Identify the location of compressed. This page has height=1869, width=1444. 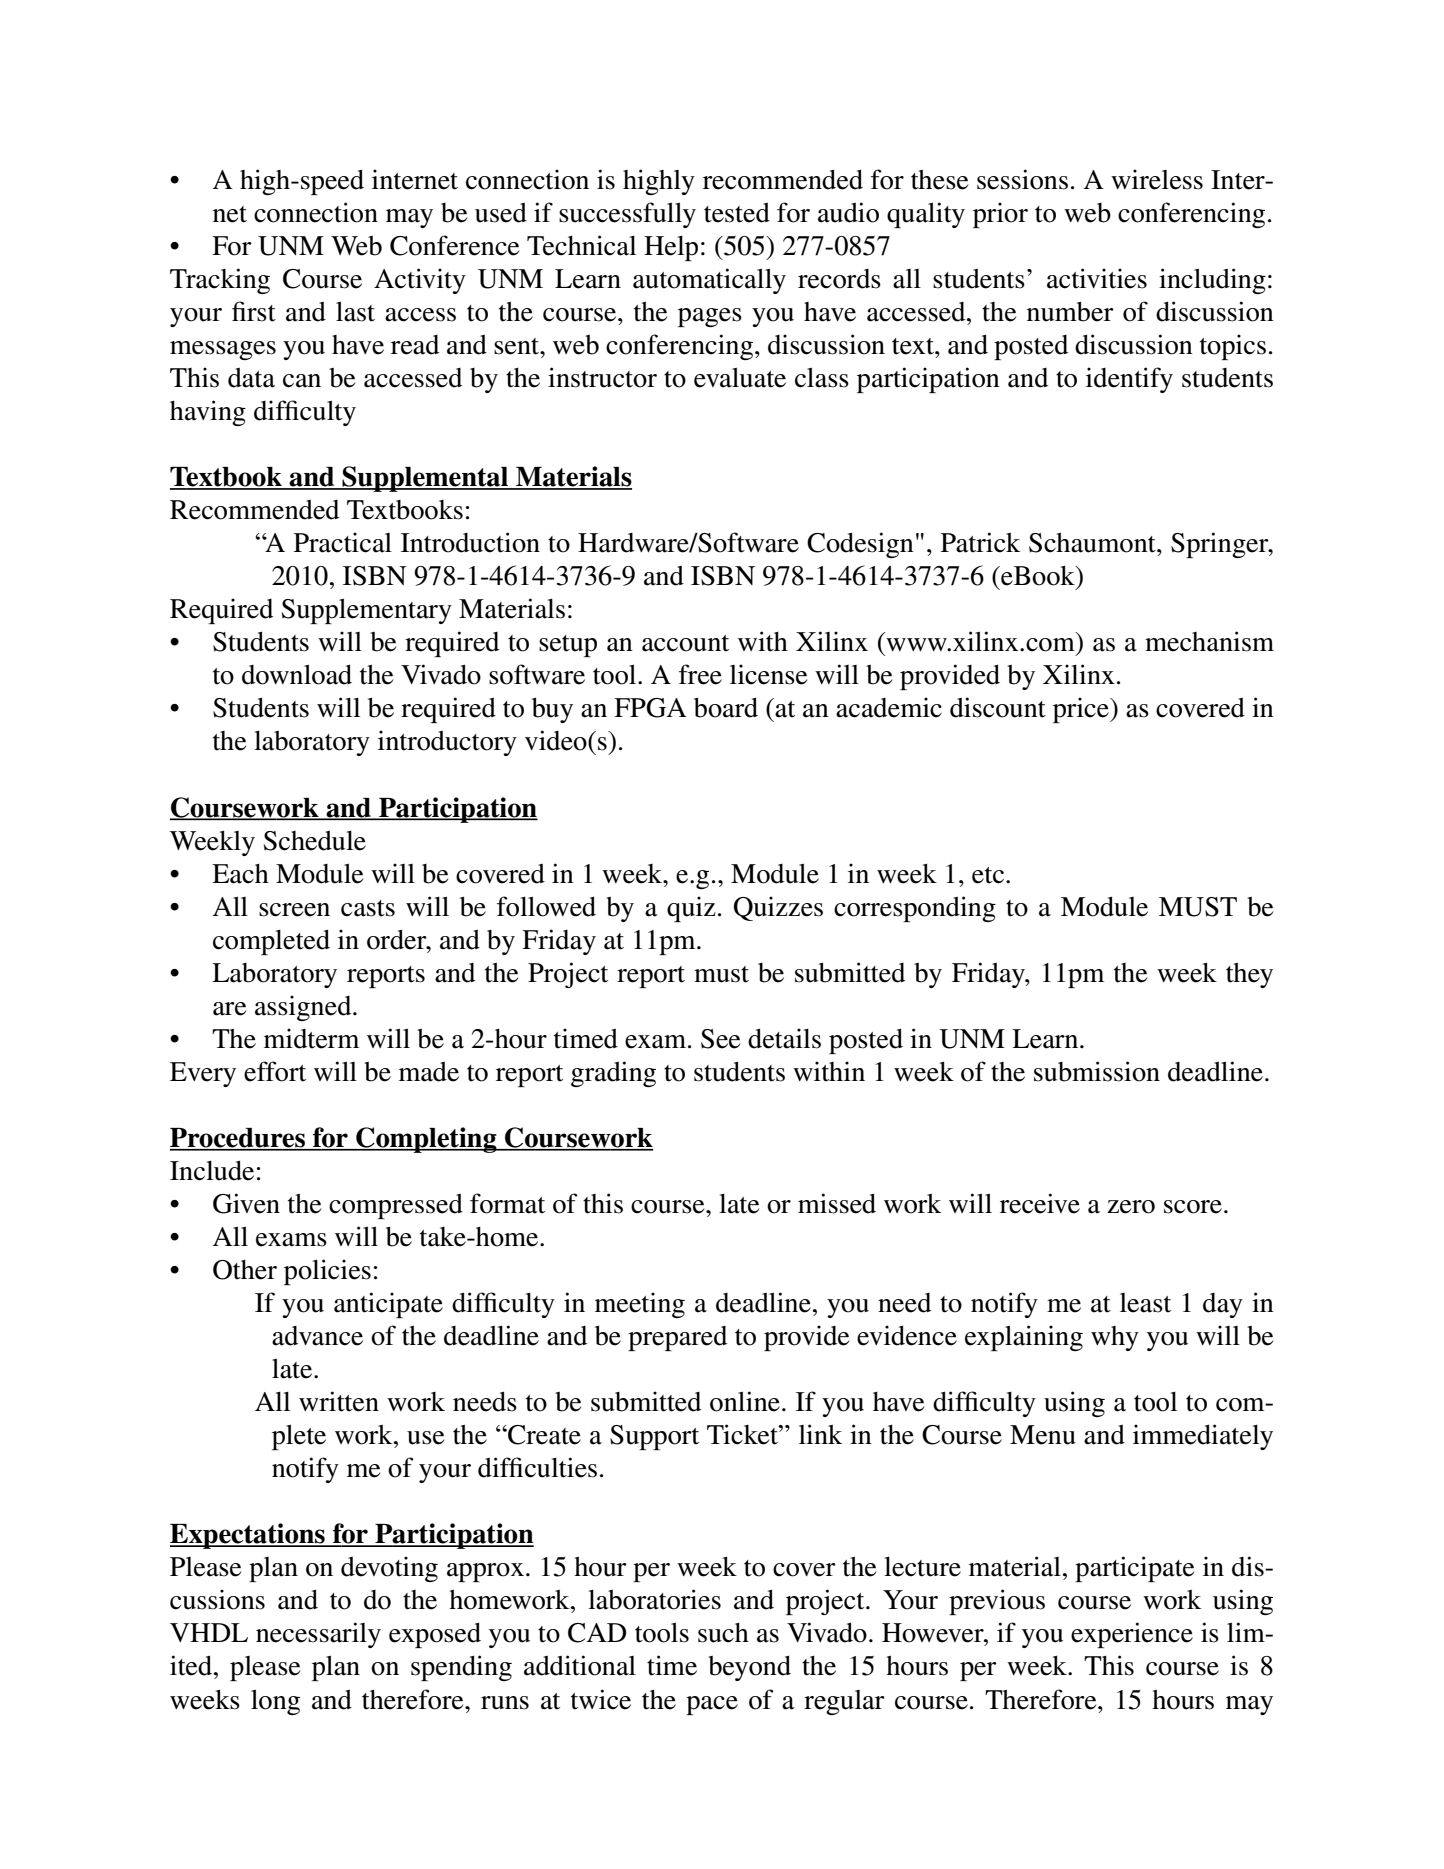
(396, 1206).
